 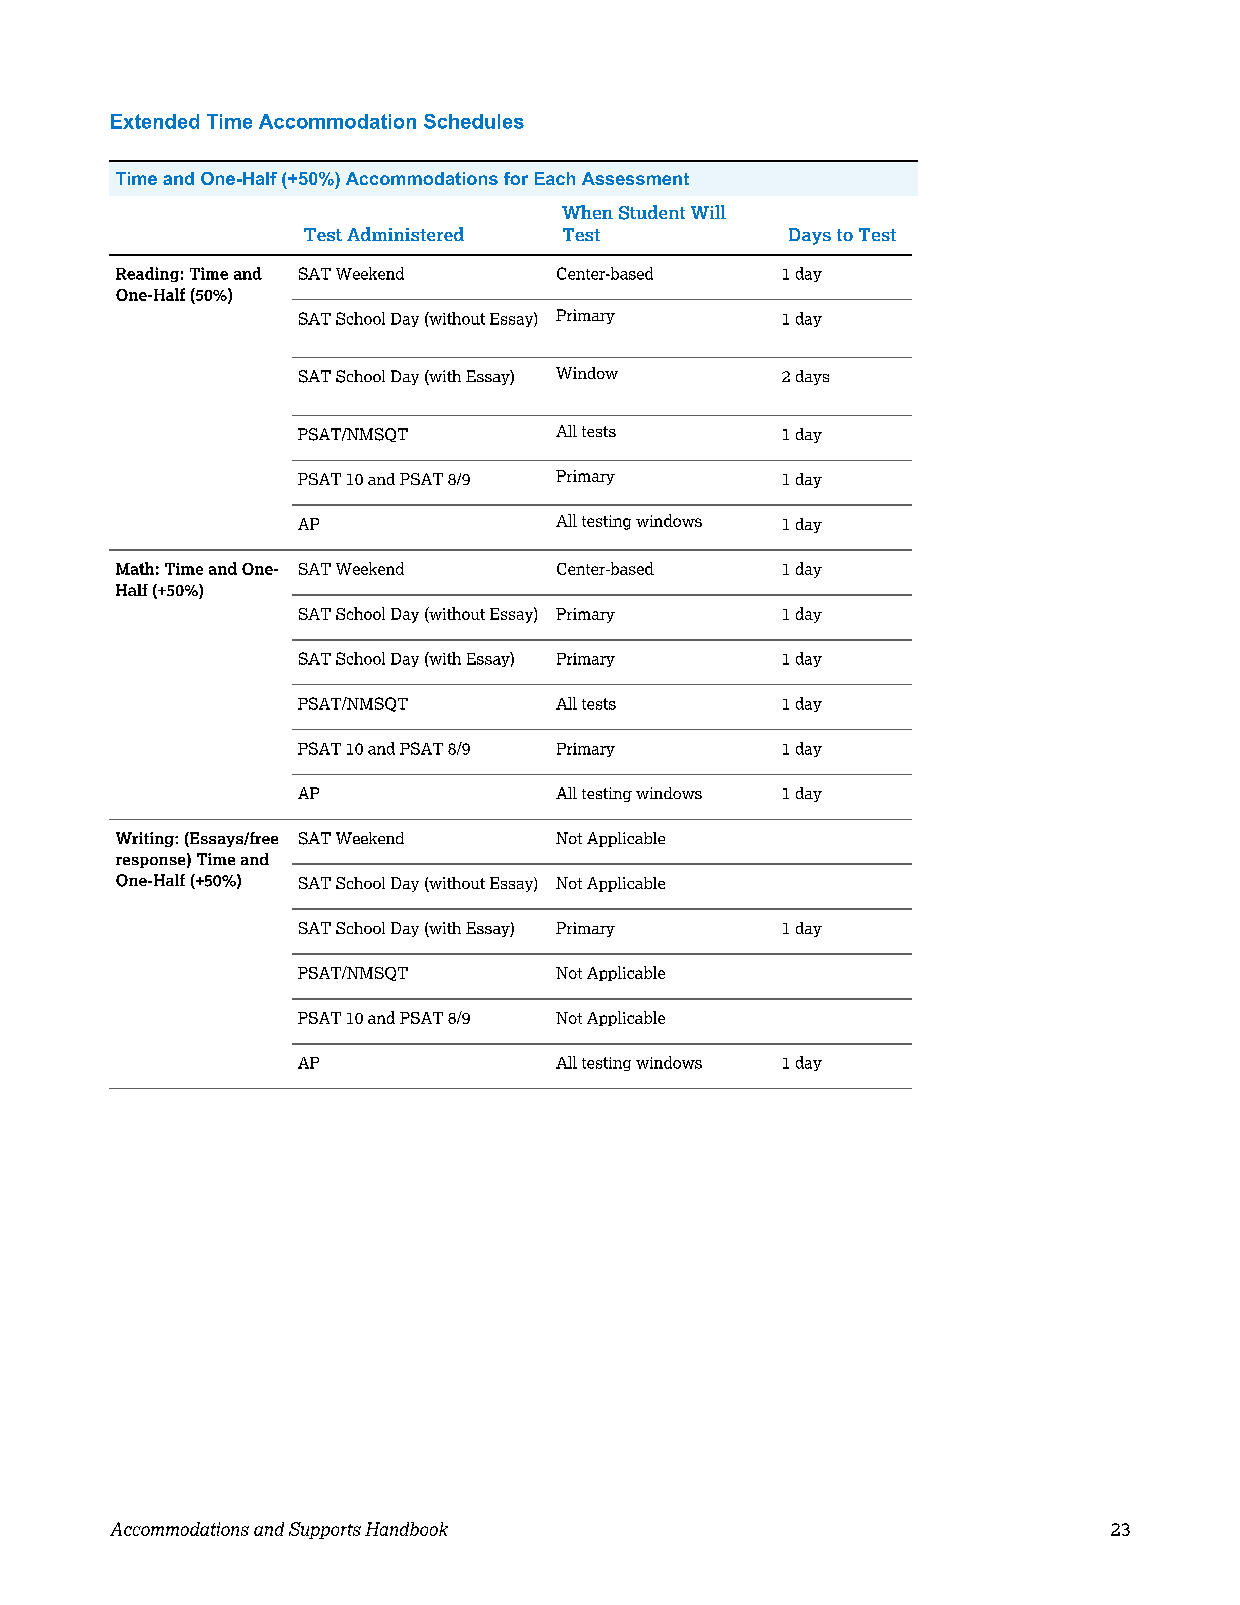 What do you see at coordinates (474, 121) in the screenshot?
I see `Schedules` at bounding box center [474, 121].
